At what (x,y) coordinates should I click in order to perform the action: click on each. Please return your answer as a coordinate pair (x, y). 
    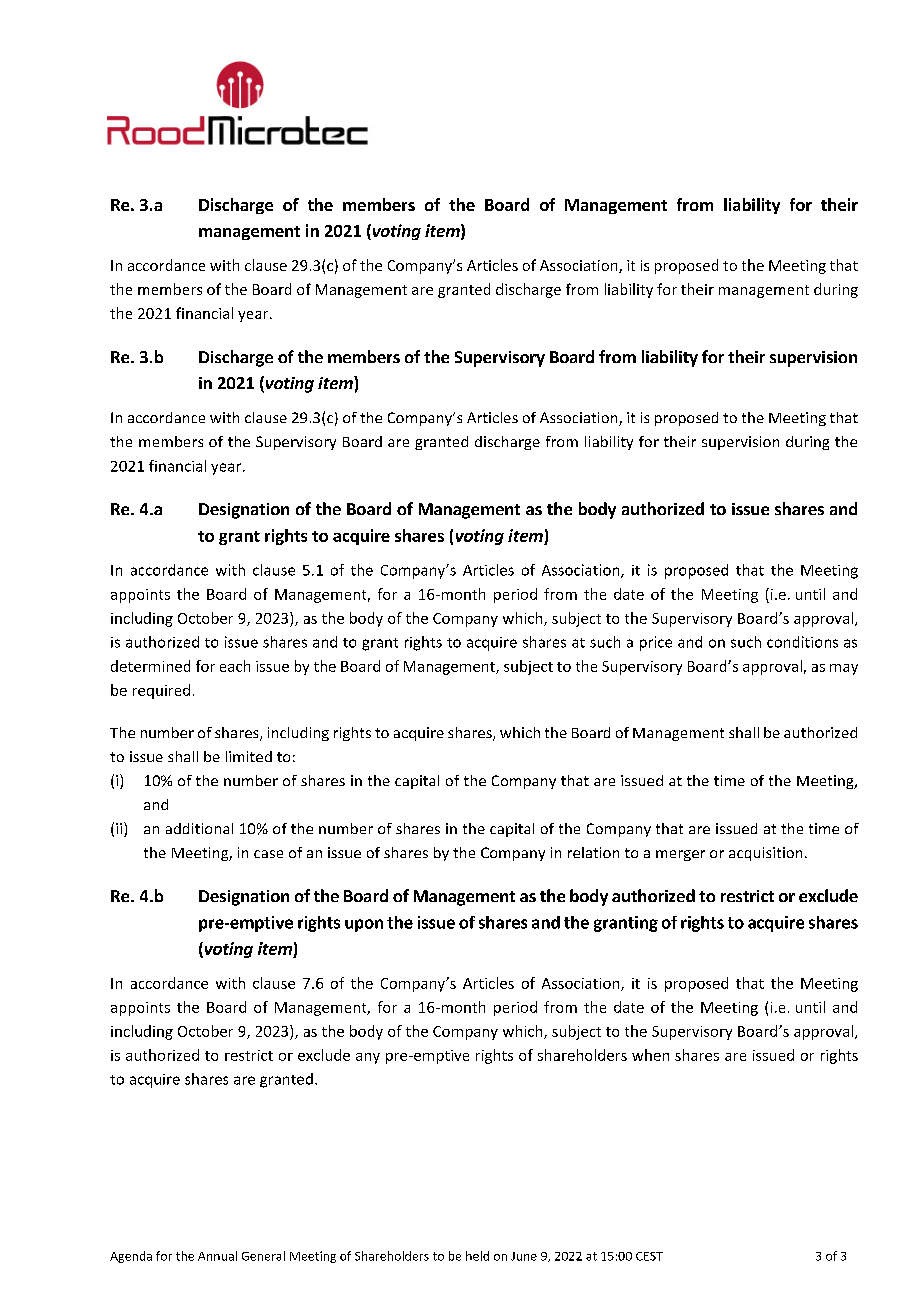
    Looking at the image, I should click on (235, 666).
